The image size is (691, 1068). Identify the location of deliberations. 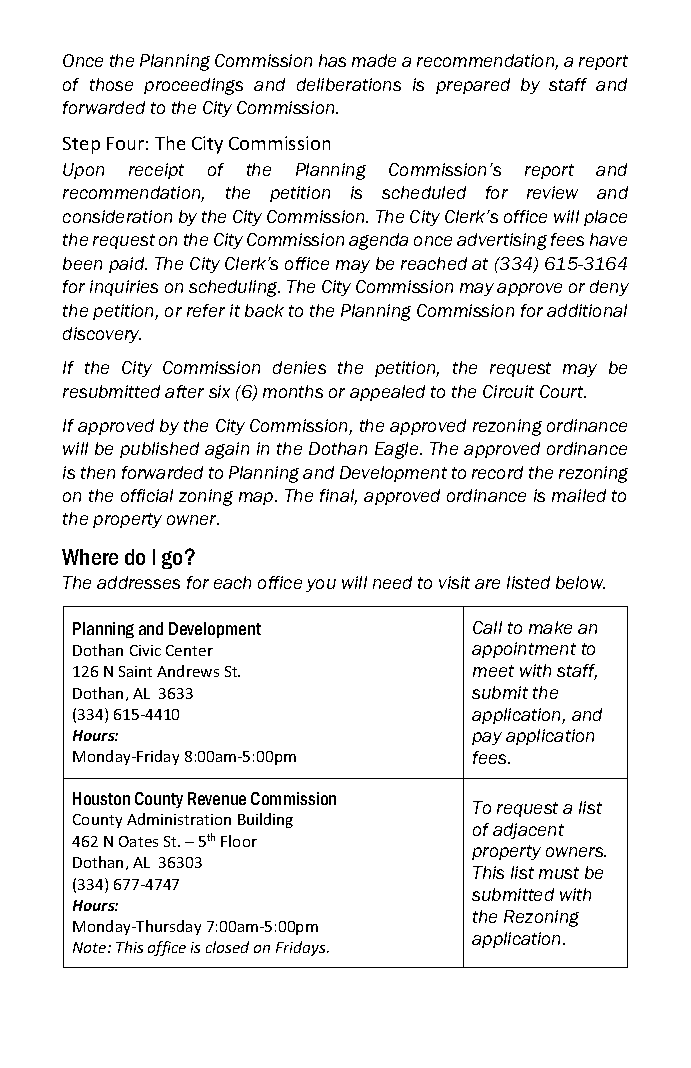
(349, 84).
